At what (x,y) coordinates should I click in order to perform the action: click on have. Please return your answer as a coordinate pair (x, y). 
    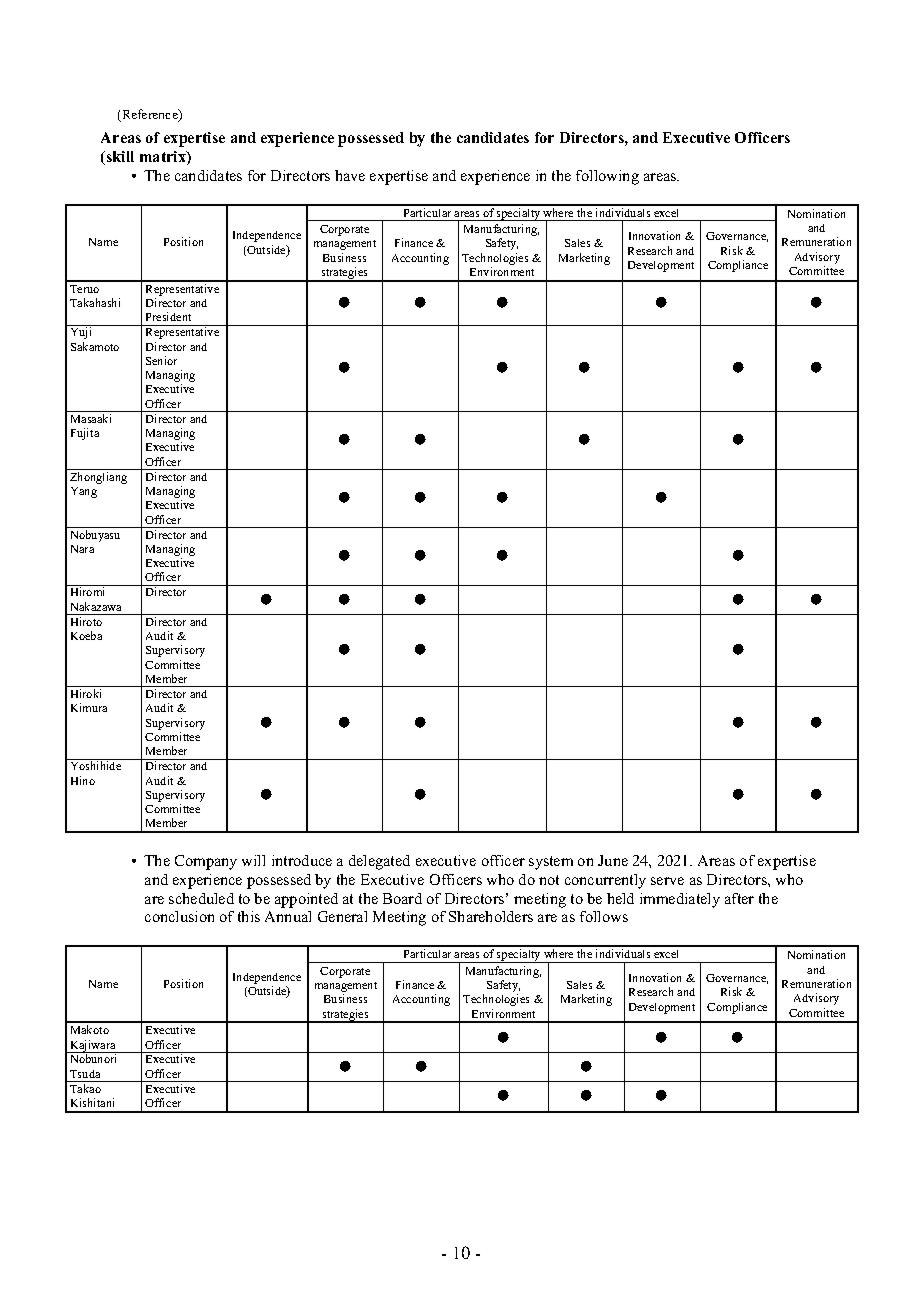
    Looking at the image, I should click on (350, 175).
